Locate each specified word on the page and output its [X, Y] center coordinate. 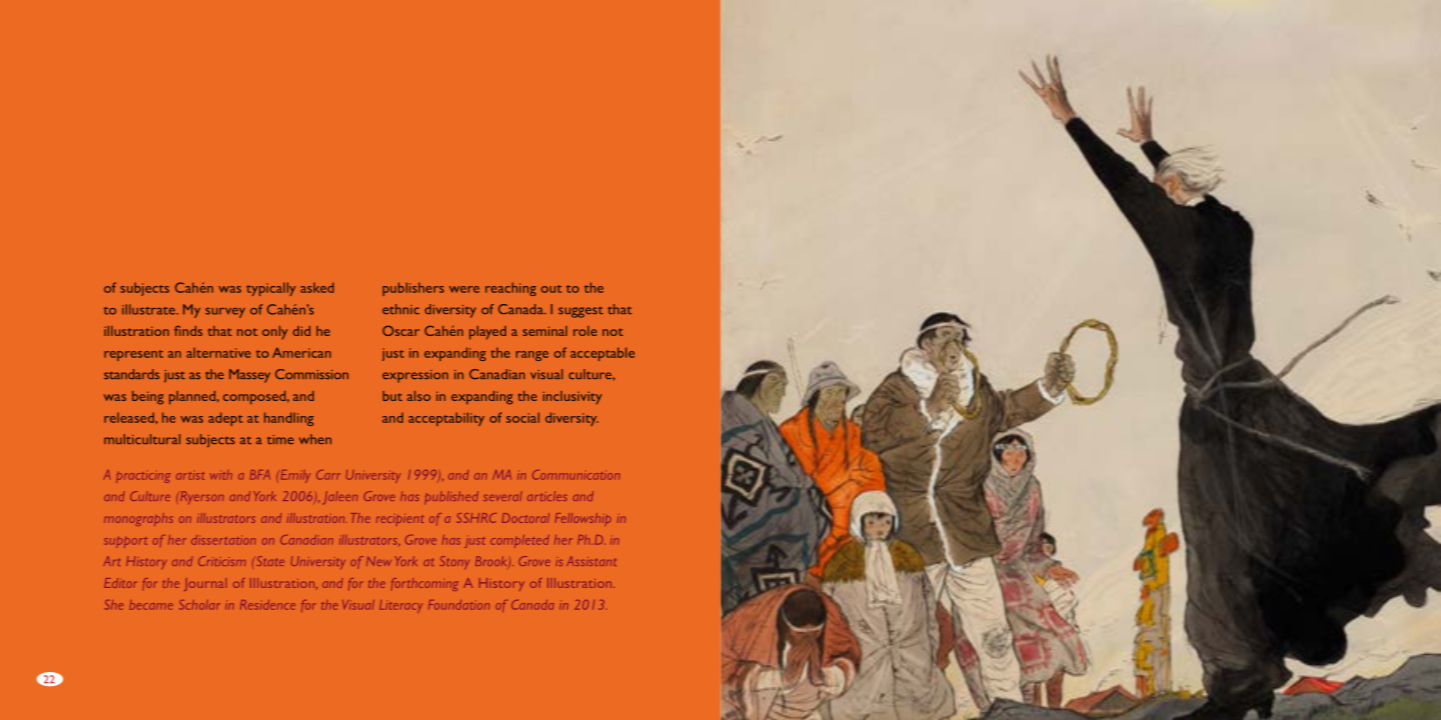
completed [520, 540]
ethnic [401, 309]
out [551, 289]
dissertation [223, 540]
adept [226, 419]
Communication [576, 475]
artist [190, 476]
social [522, 417]
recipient [400, 520]
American [301, 352]
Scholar [199, 605]
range [532, 356]
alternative [219, 352]
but [392, 396]
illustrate [148, 309]
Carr [328, 475]
